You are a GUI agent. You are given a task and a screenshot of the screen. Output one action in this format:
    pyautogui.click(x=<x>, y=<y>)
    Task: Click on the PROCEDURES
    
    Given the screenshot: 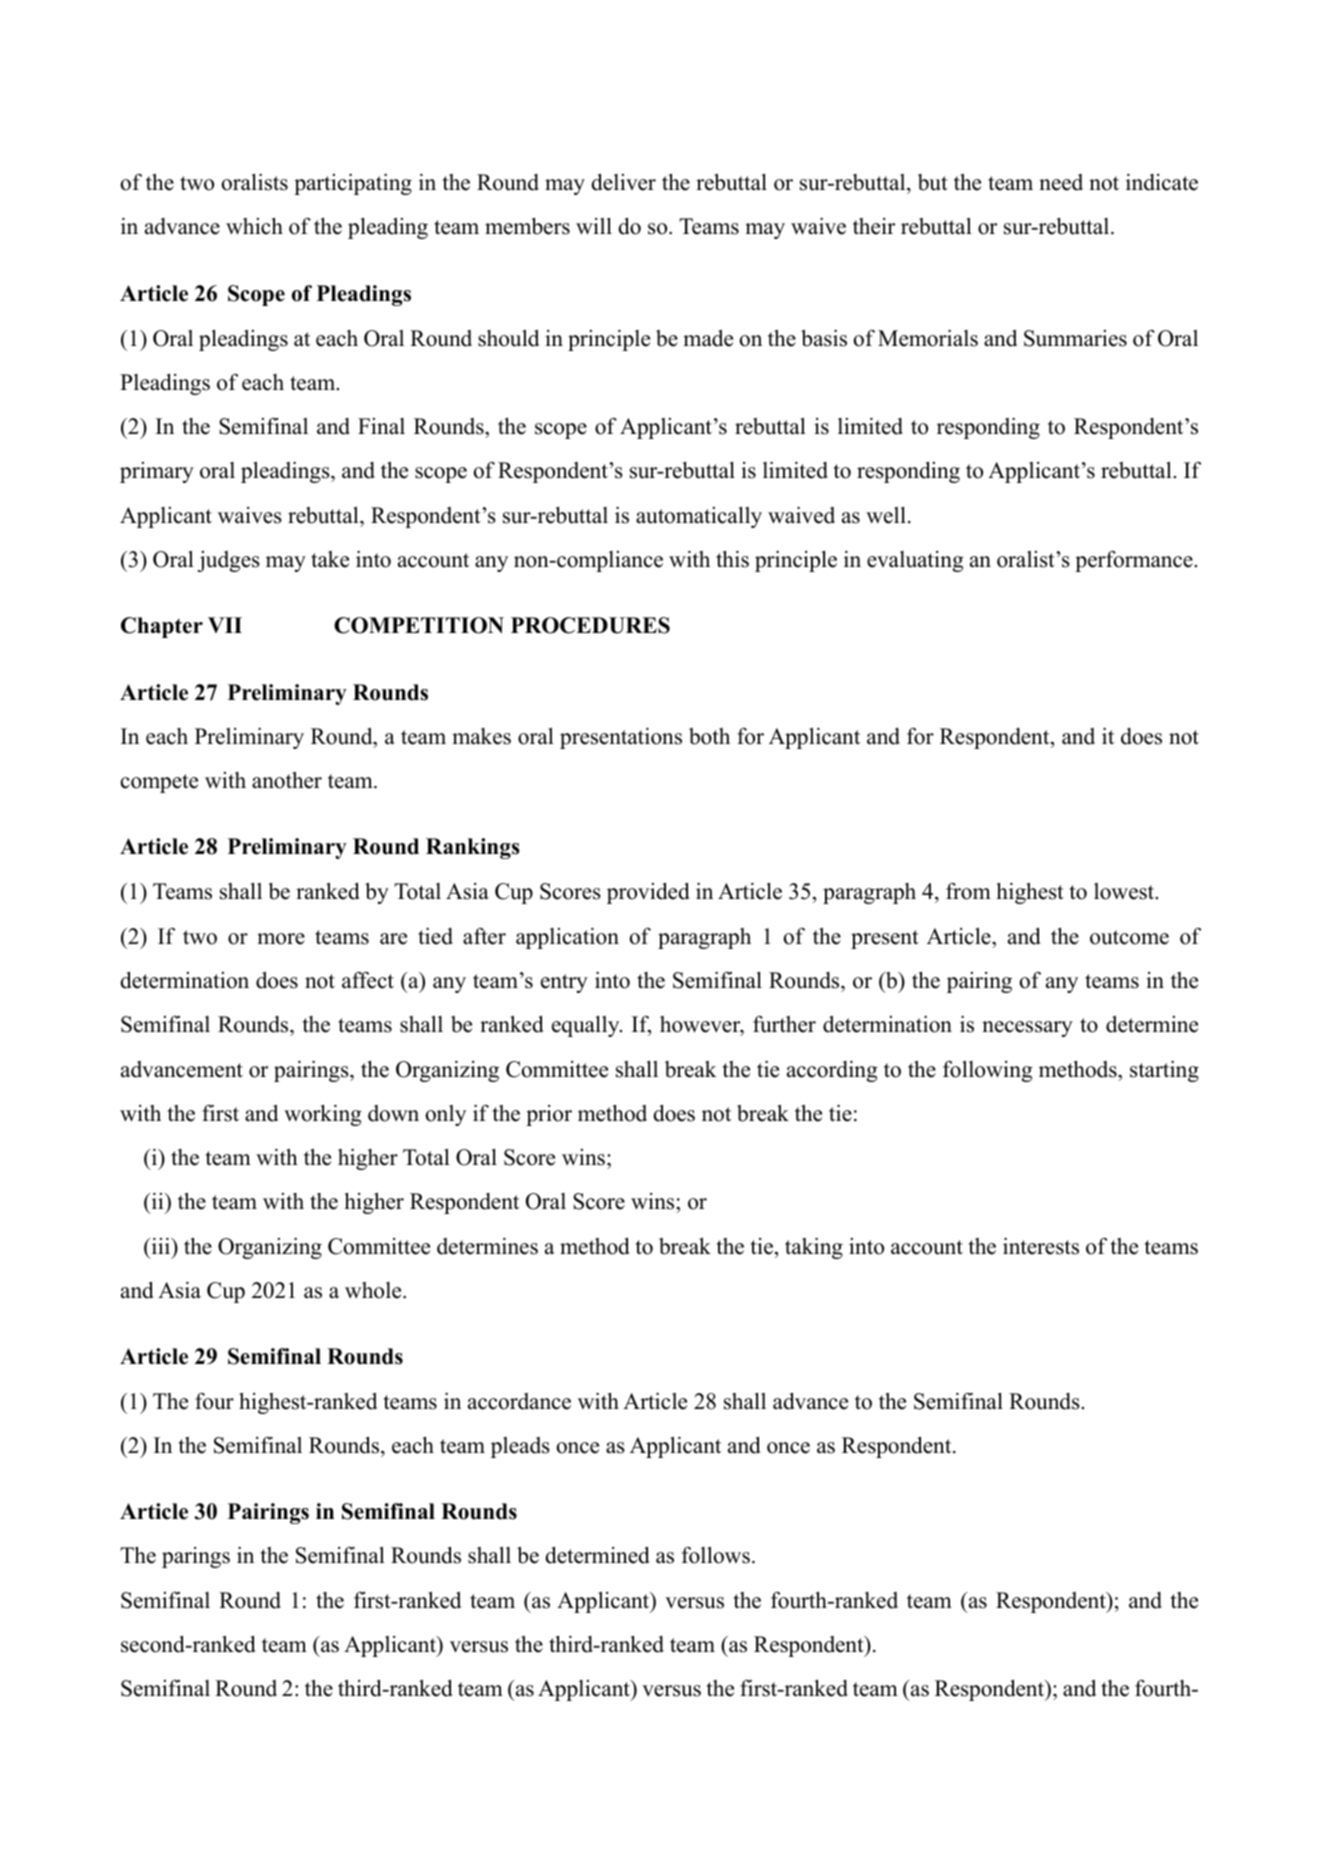 What is the action you would take?
    pyautogui.click(x=590, y=625)
